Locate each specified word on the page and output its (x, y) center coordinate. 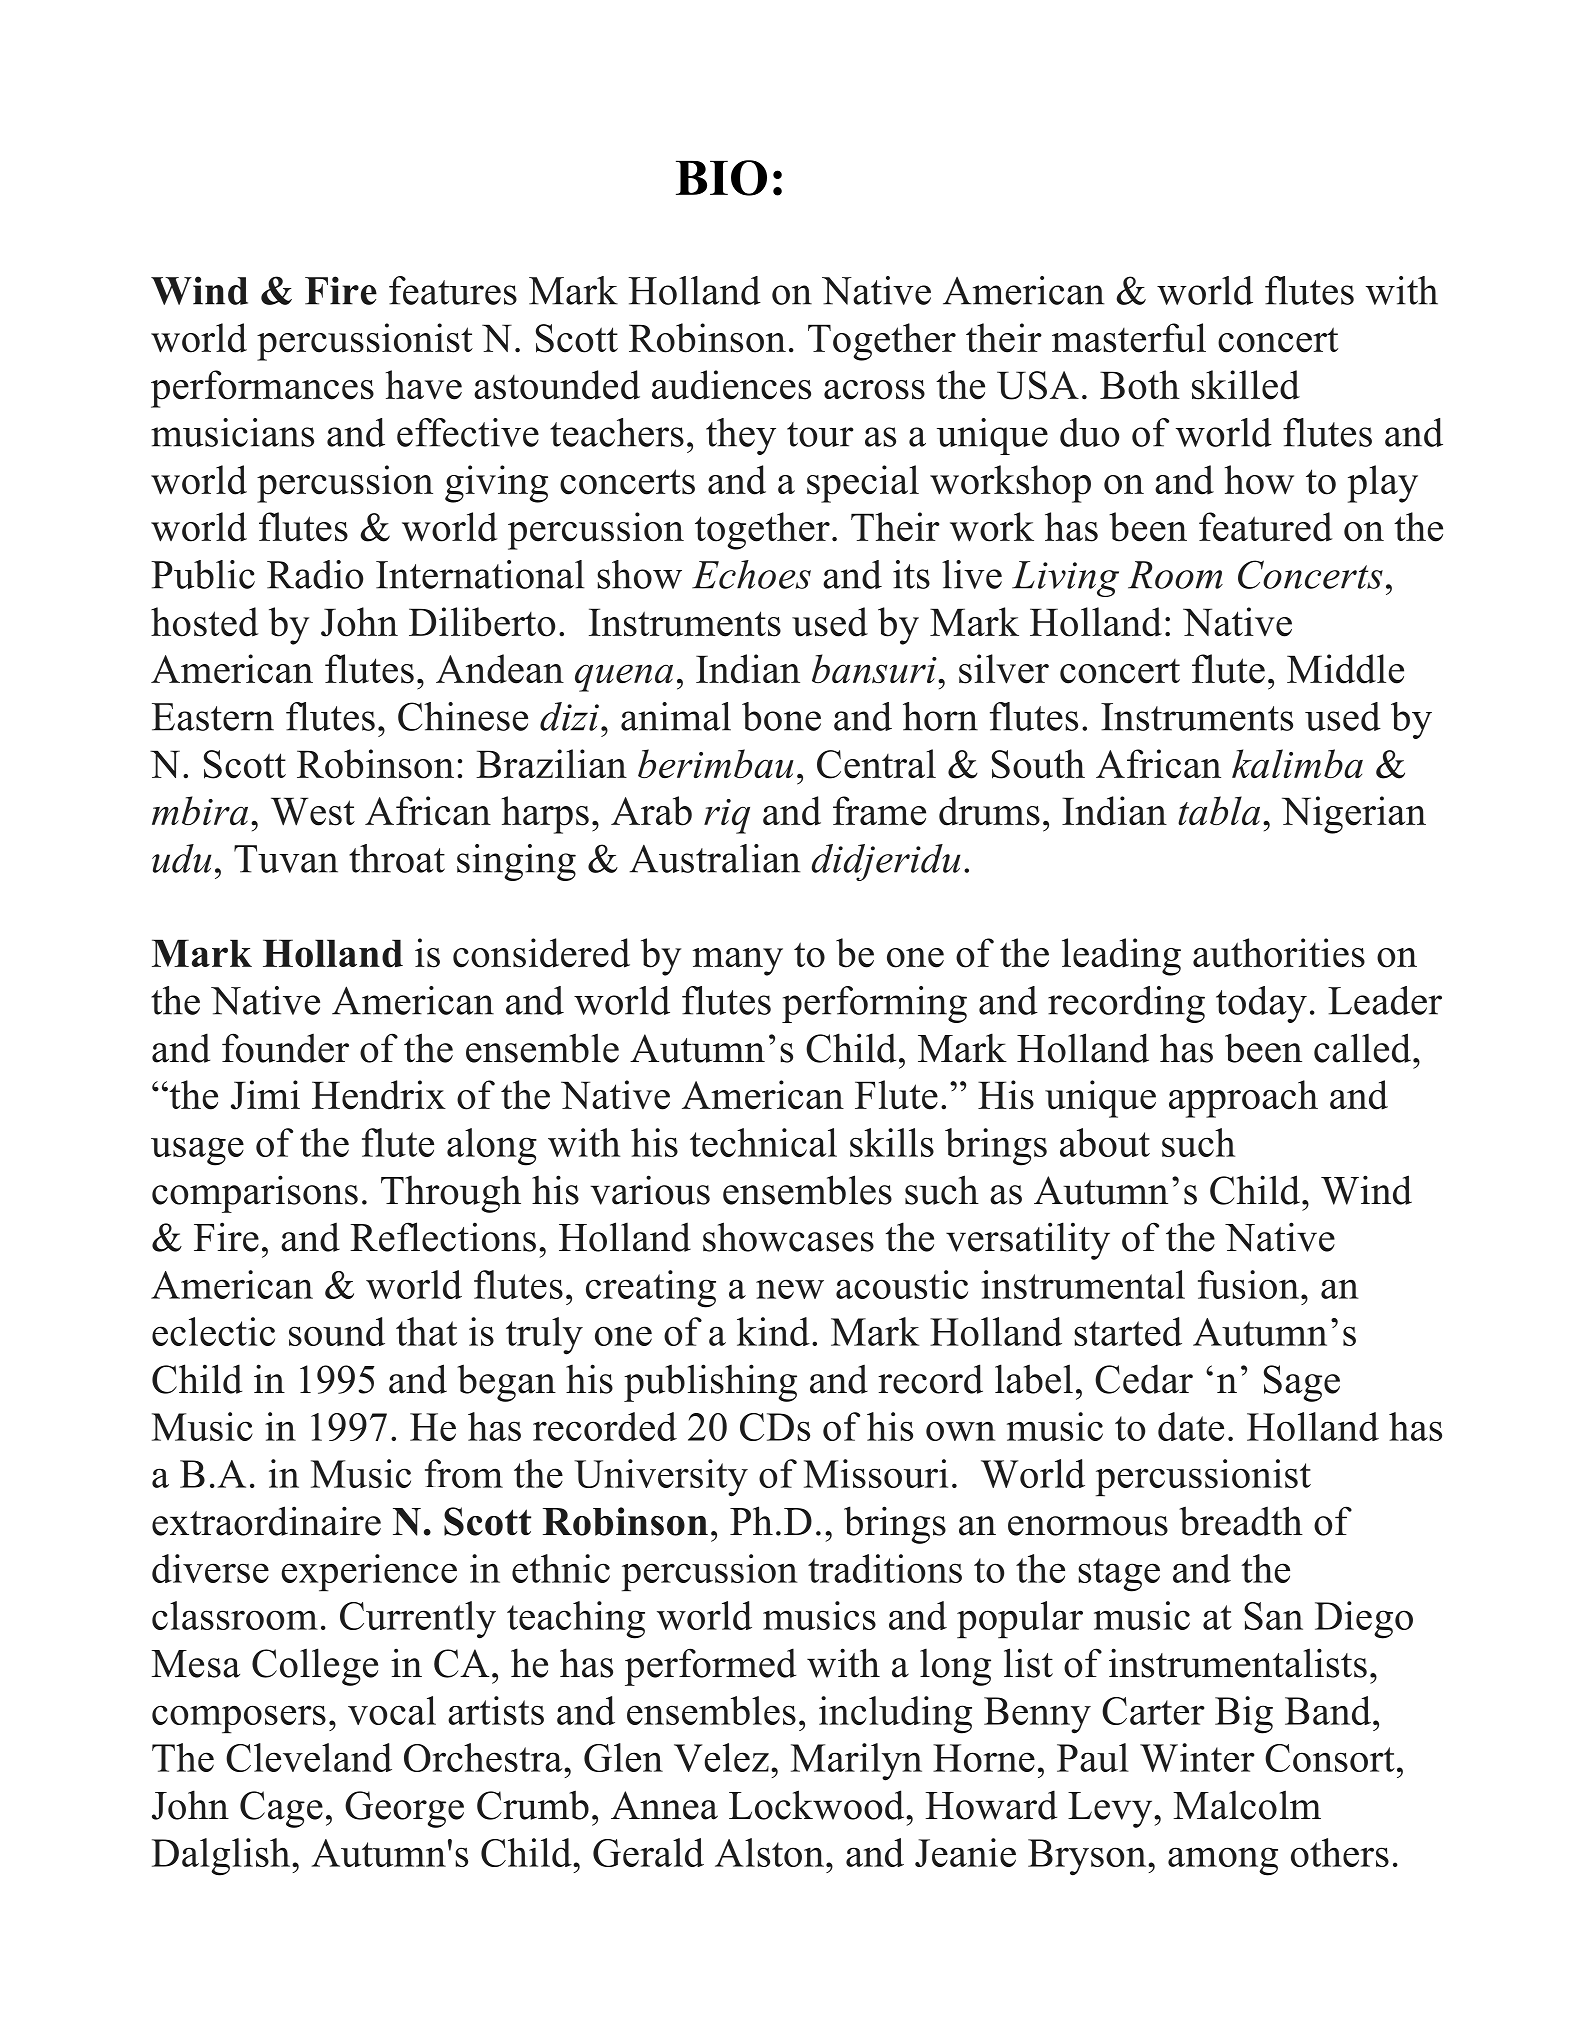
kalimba (1297, 763)
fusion (1248, 1284)
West (313, 811)
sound (337, 1331)
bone (781, 716)
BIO (721, 178)
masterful (1129, 338)
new (790, 1289)
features (453, 290)
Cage (281, 1809)
